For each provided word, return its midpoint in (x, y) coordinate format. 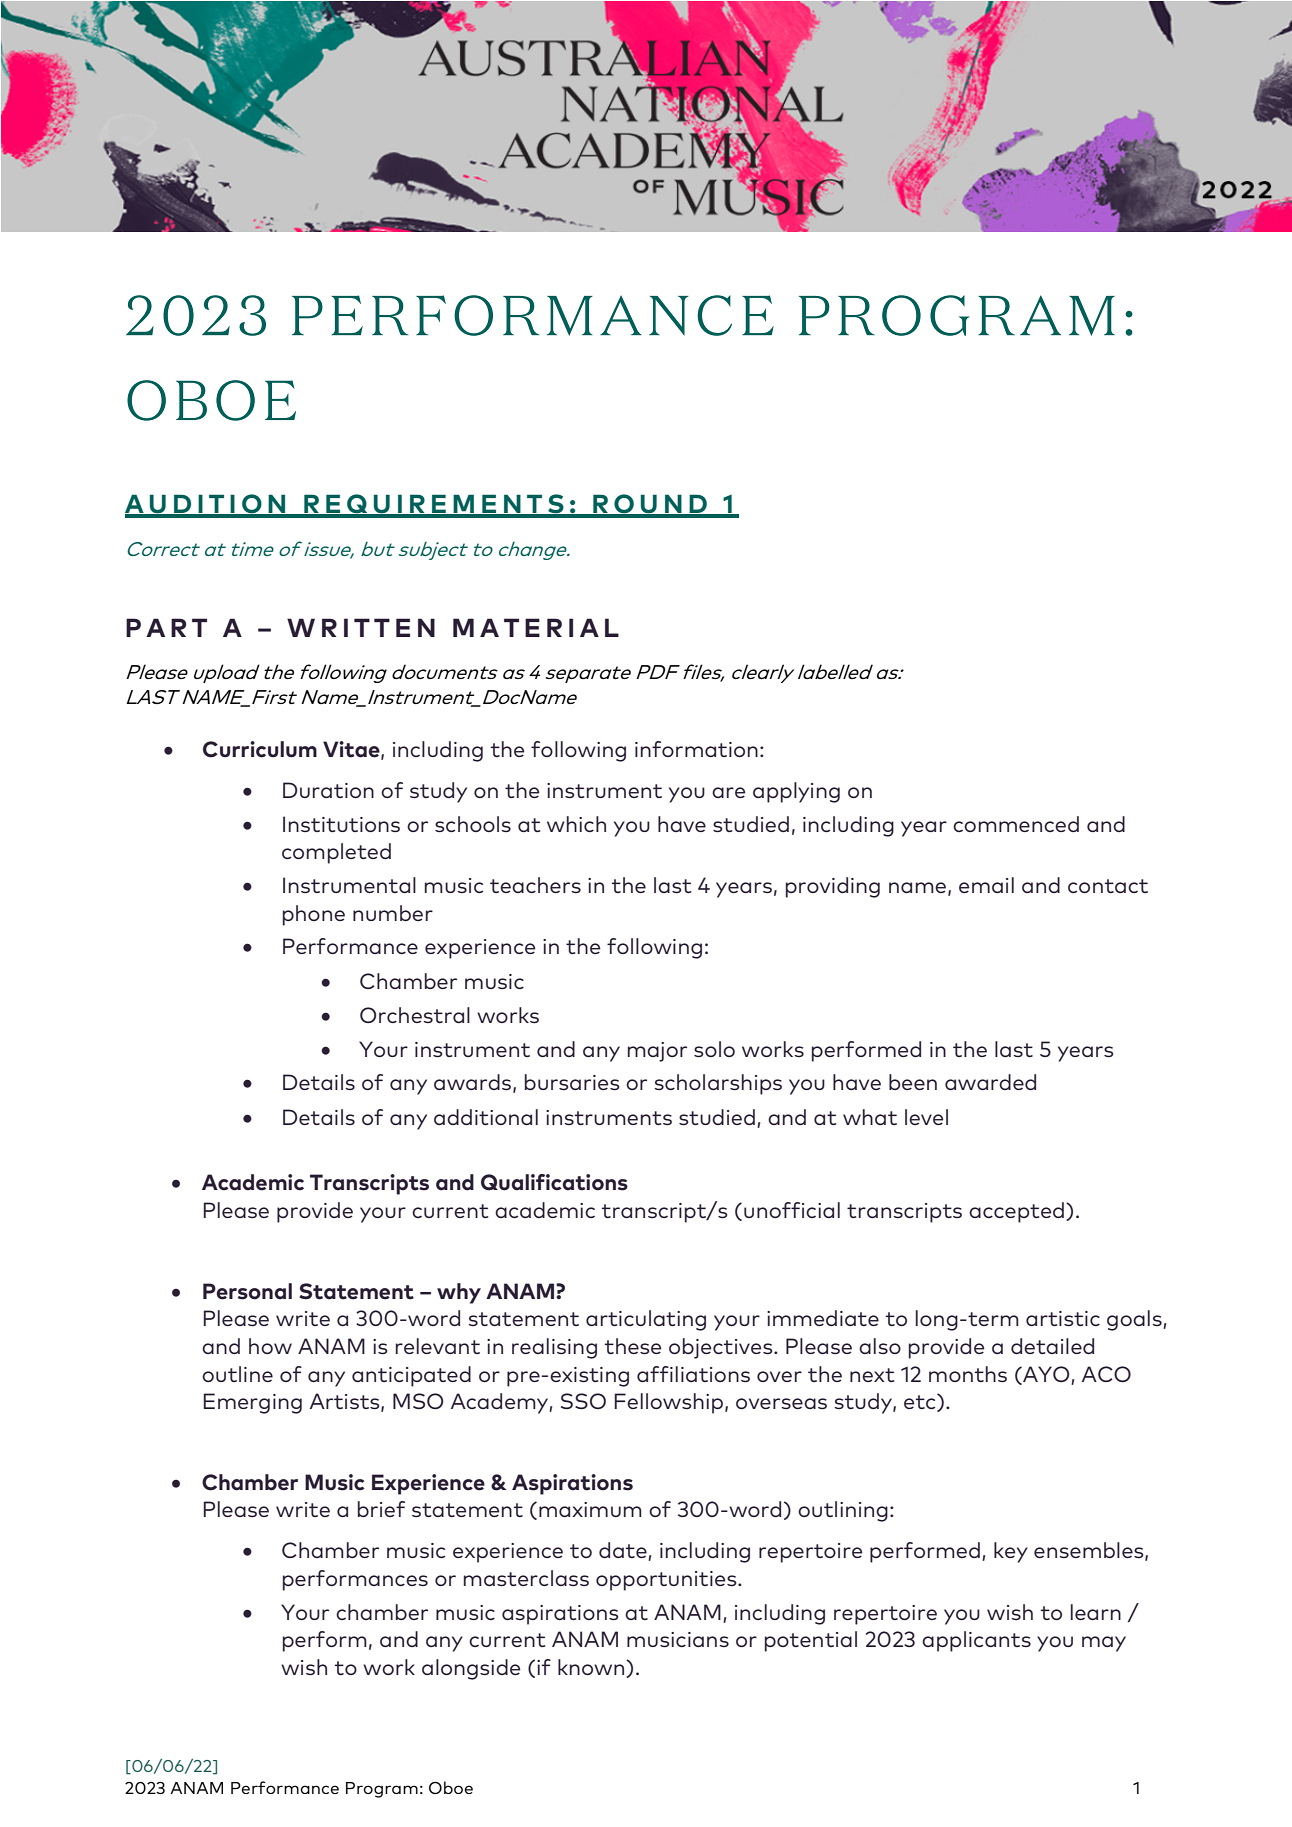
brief (381, 1509)
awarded (990, 1082)
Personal (247, 1291)
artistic (1063, 1318)
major (657, 1052)
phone (314, 915)
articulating (646, 1320)
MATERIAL (536, 627)
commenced (1016, 824)
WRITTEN (361, 627)
